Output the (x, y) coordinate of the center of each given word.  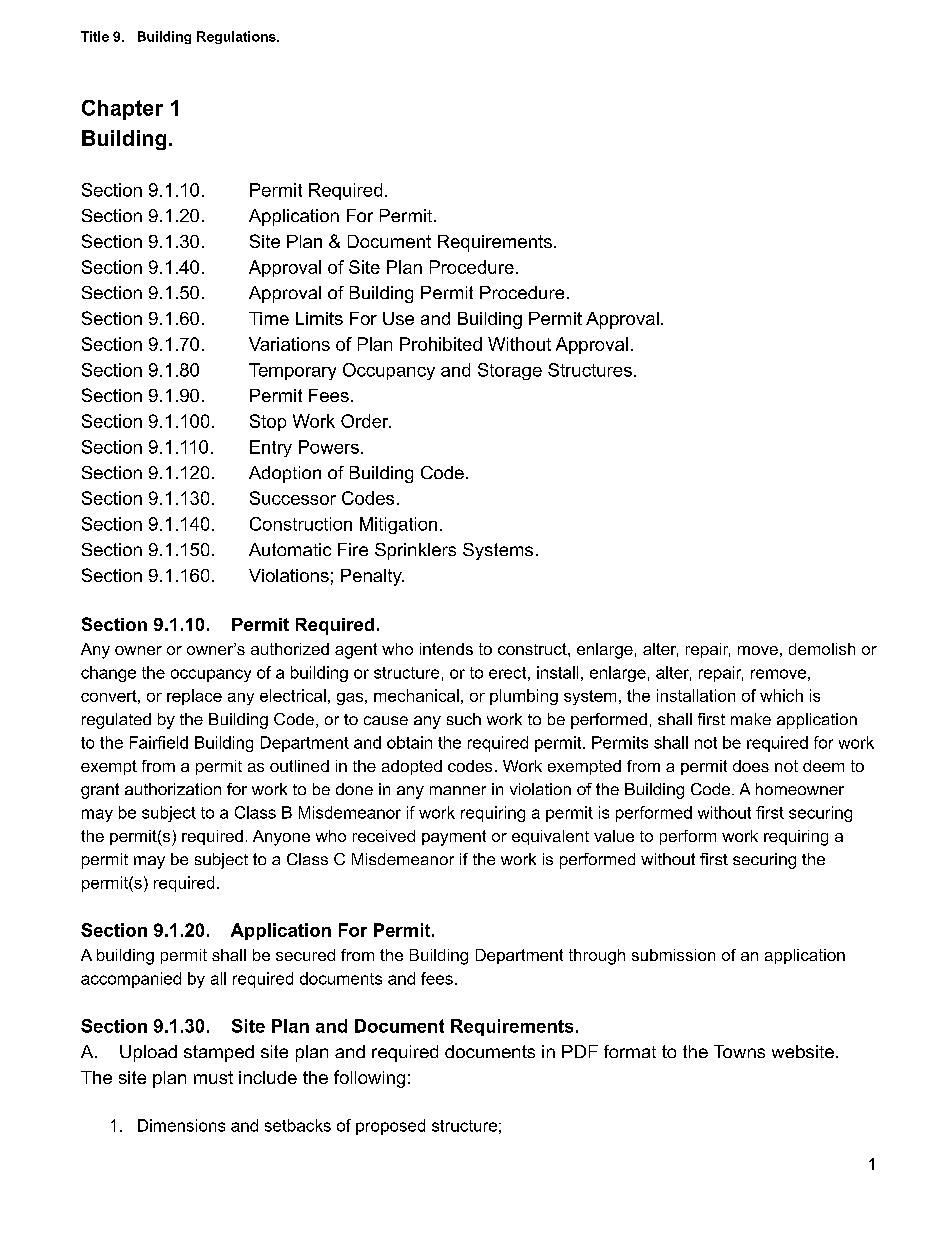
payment (454, 838)
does (751, 766)
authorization (173, 789)
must (213, 1077)
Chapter (122, 110)
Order (366, 421)
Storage (510, 371)
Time (269, 318)
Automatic (290, 549)
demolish (822, 649)
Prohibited (441, 344)
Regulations (237, 37)
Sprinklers (415, 551)
